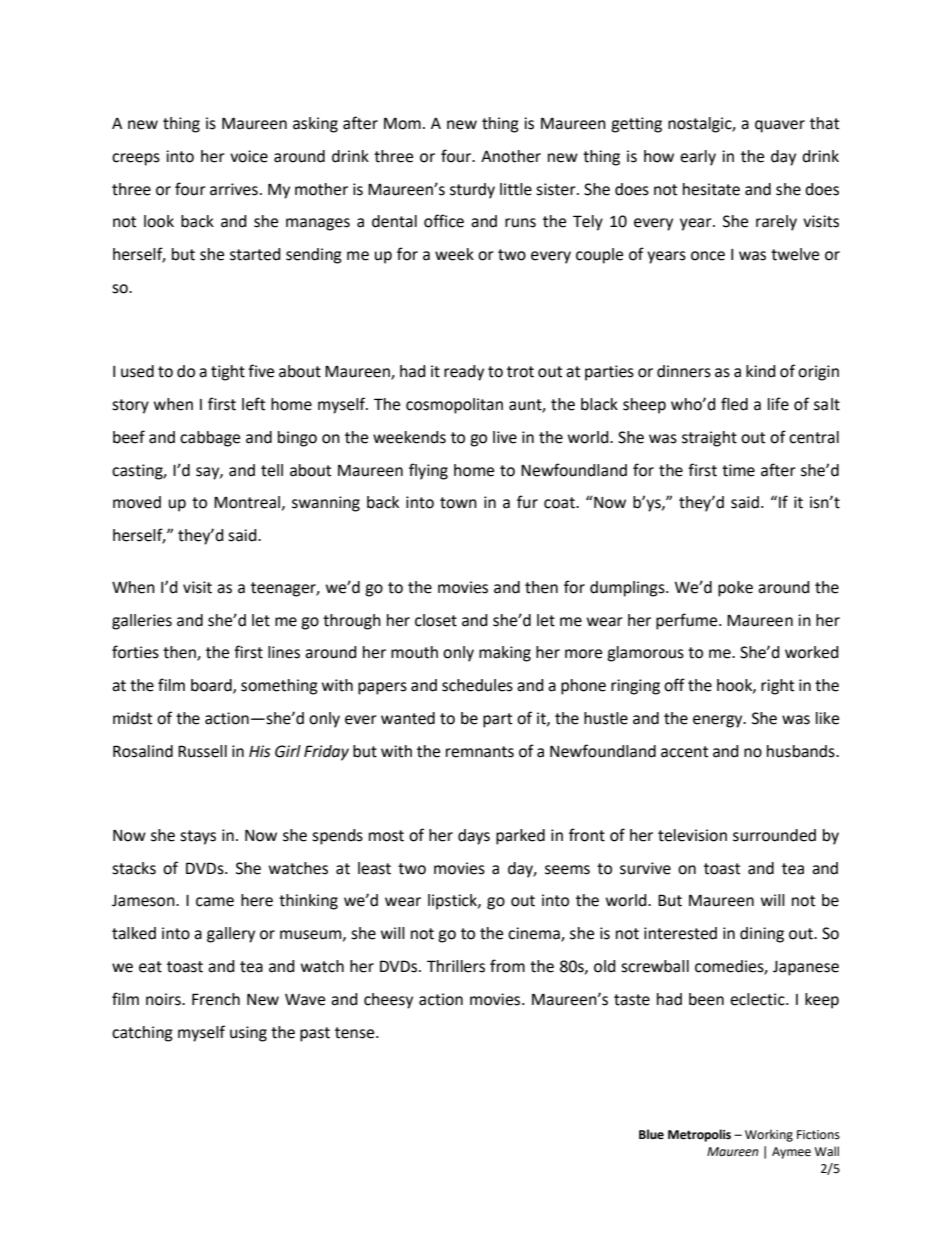 The image size is (952, 1233). I want to click on early, so click(698, 158).
